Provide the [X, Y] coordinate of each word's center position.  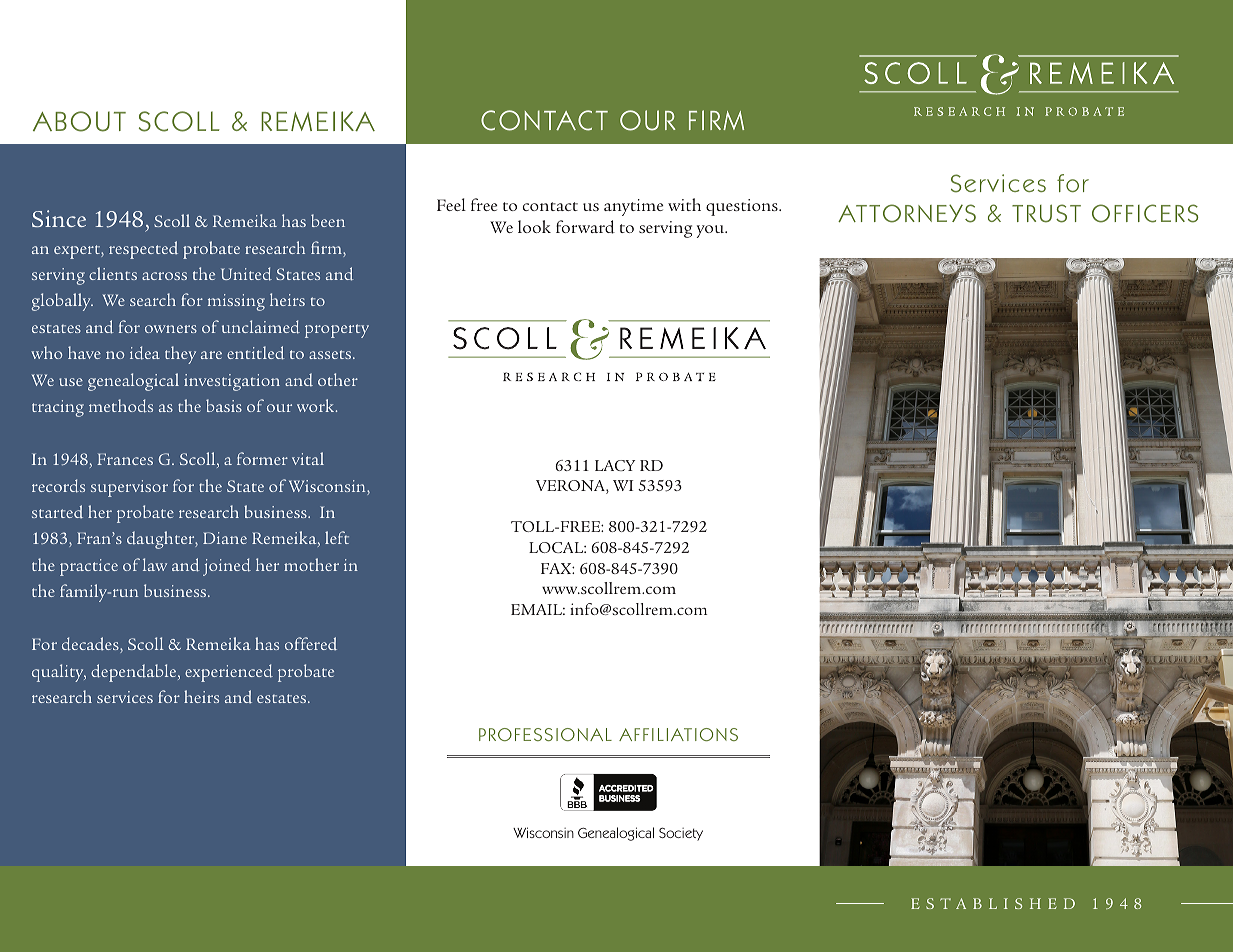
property [337, 331]
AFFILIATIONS [678, 734]
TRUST [1046, 213]
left [337, 537]
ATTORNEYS [907, 213]
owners [171, 329]
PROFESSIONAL [545, 734]
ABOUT [79, 121]
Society [681, 834]
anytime [634, 207]
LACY [615, 465]
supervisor [129, 488]
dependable [135, 673]
